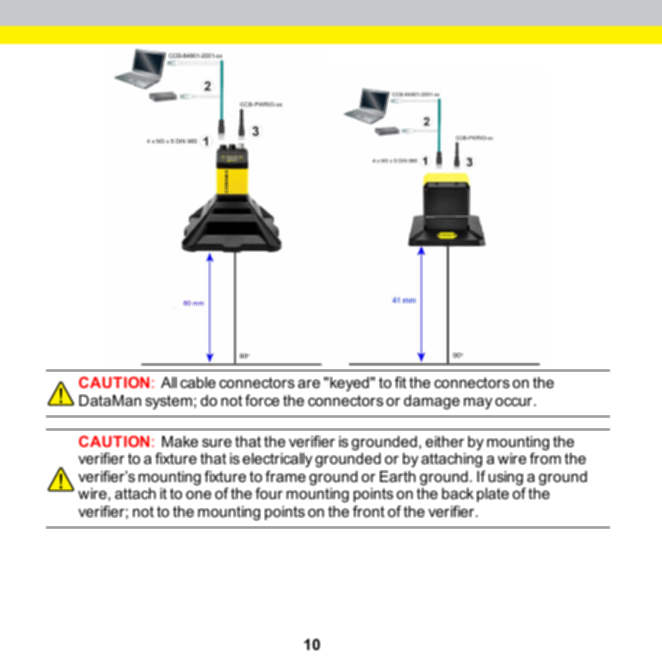 This screenshot has width=662, height=662. What do you see at coordinates (515, 402) in the screenshot?
I see `occur` at bounding box center [515, 402].
